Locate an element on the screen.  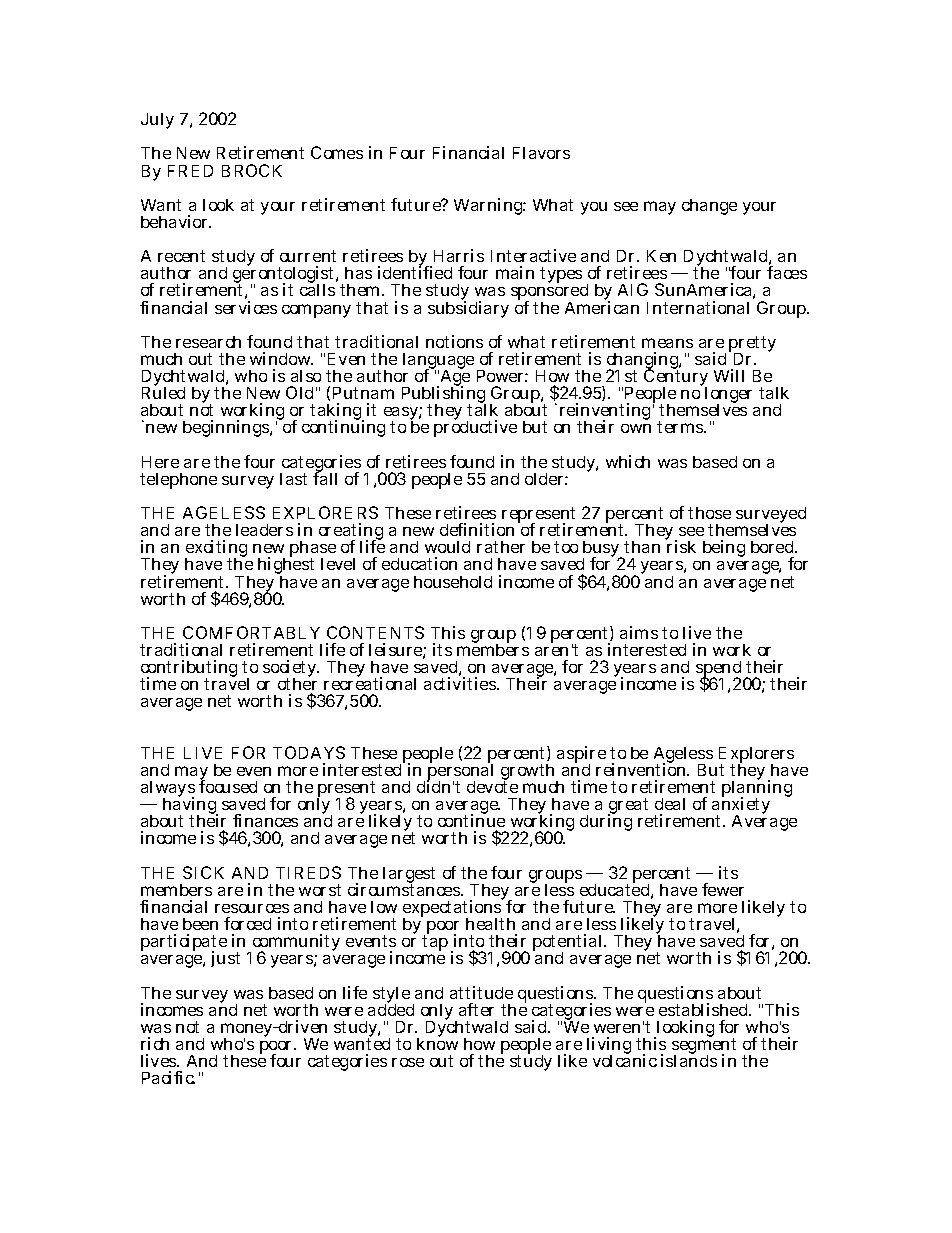
being is located at coordinates (724, 548).
